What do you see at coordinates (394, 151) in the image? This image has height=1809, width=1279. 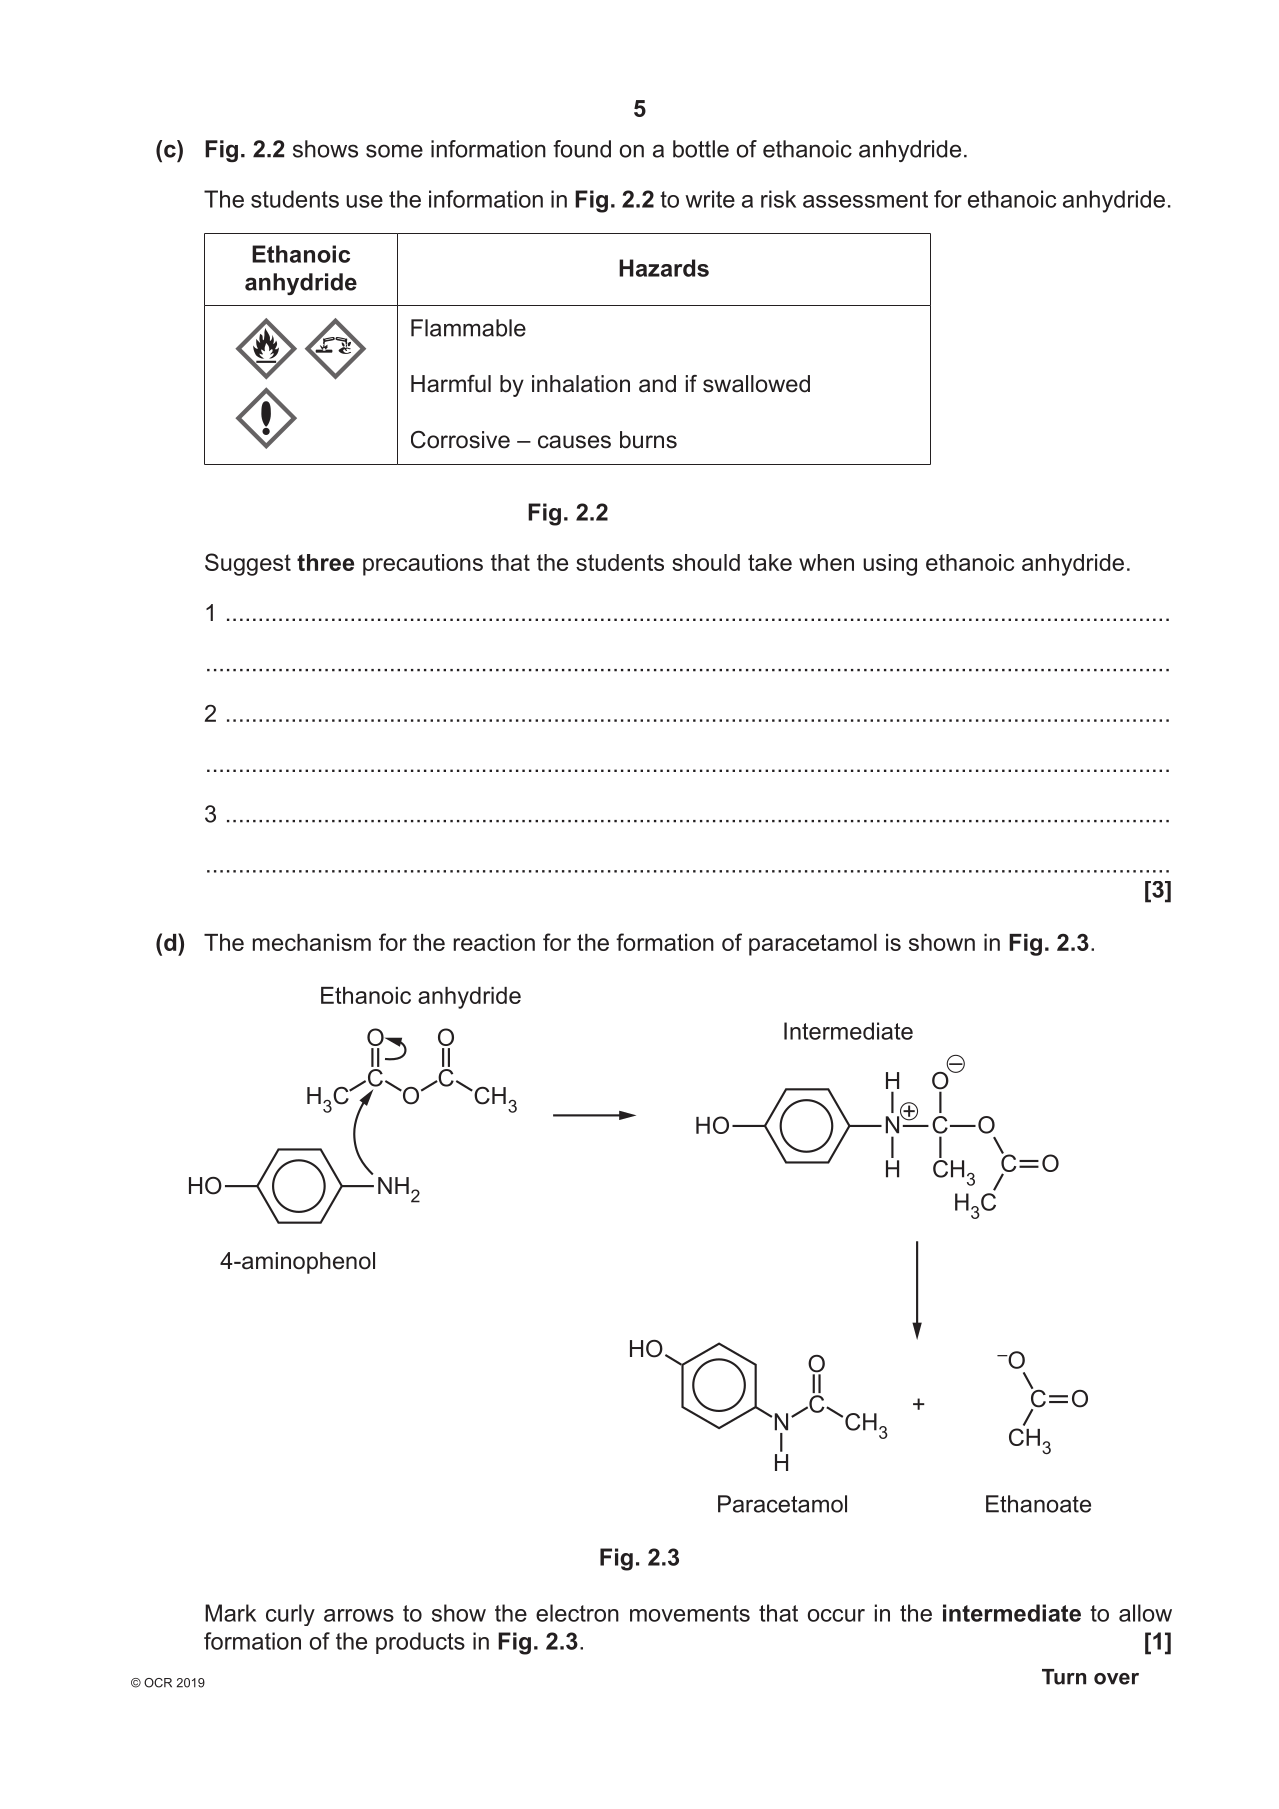 I see `some` at bounding box center [394, 151].
